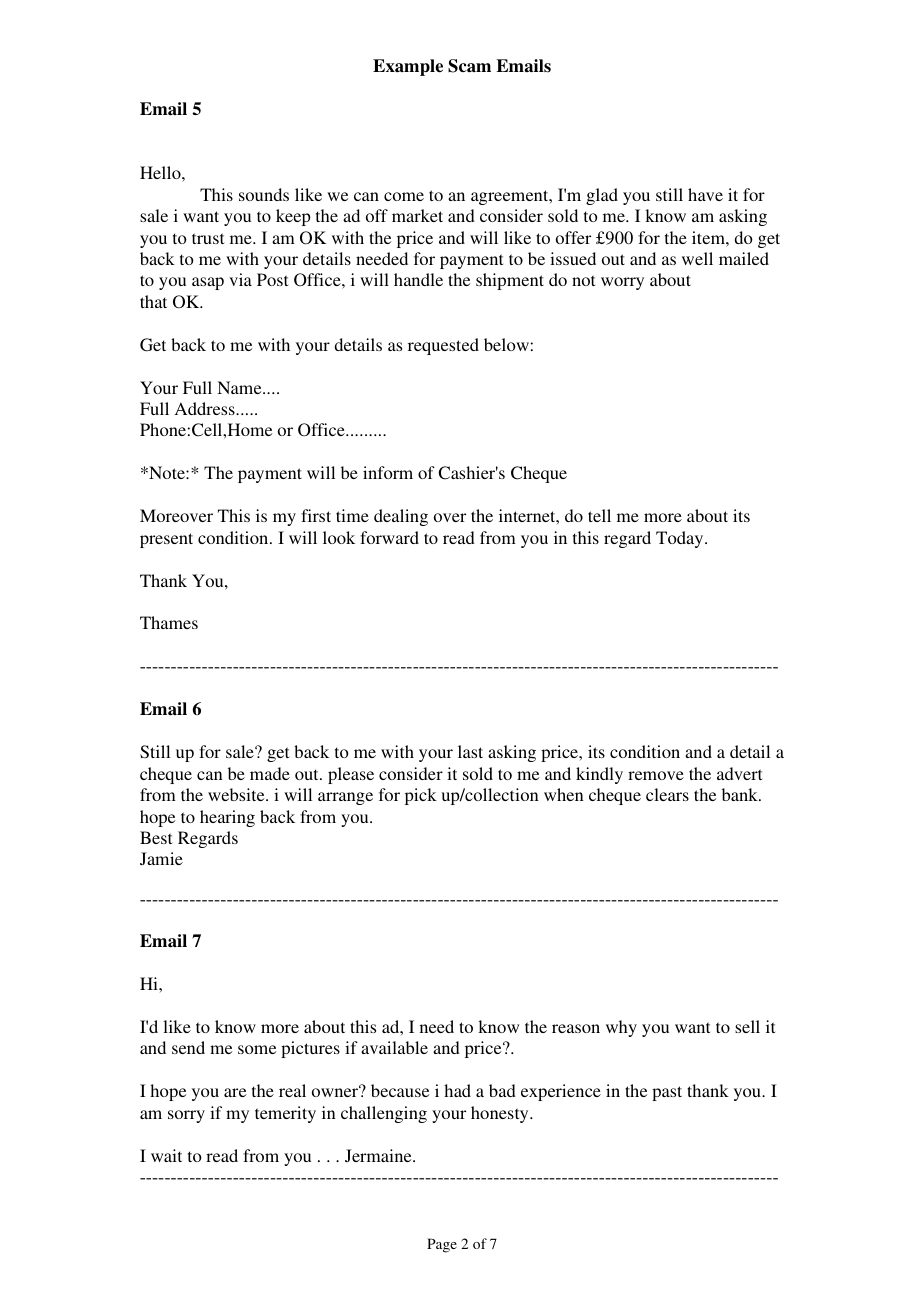 The image size is (924, 1308). I want to click on have, so click(705, 194).
